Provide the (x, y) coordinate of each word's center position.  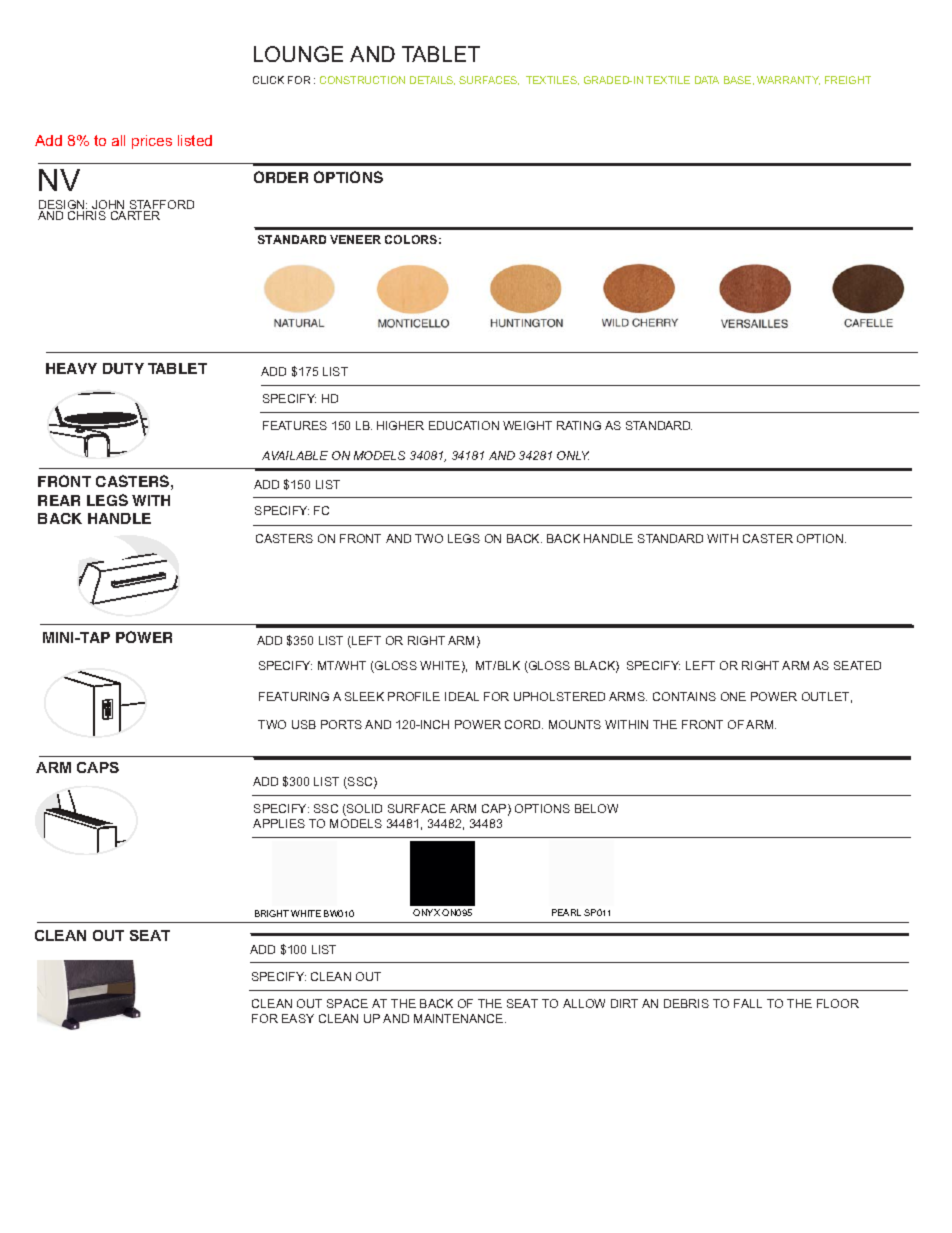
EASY (298, 1018)
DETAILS (432, 80)
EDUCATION (464, 425)
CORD (524, 724)
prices (152, 142)
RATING (579, 425)
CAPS (98, 767)
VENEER (355, 239)
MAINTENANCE (460, 1018)
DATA (707, 80)
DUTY (123, 368)
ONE (733, 696)
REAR (59, 500)
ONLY (573, 455)
